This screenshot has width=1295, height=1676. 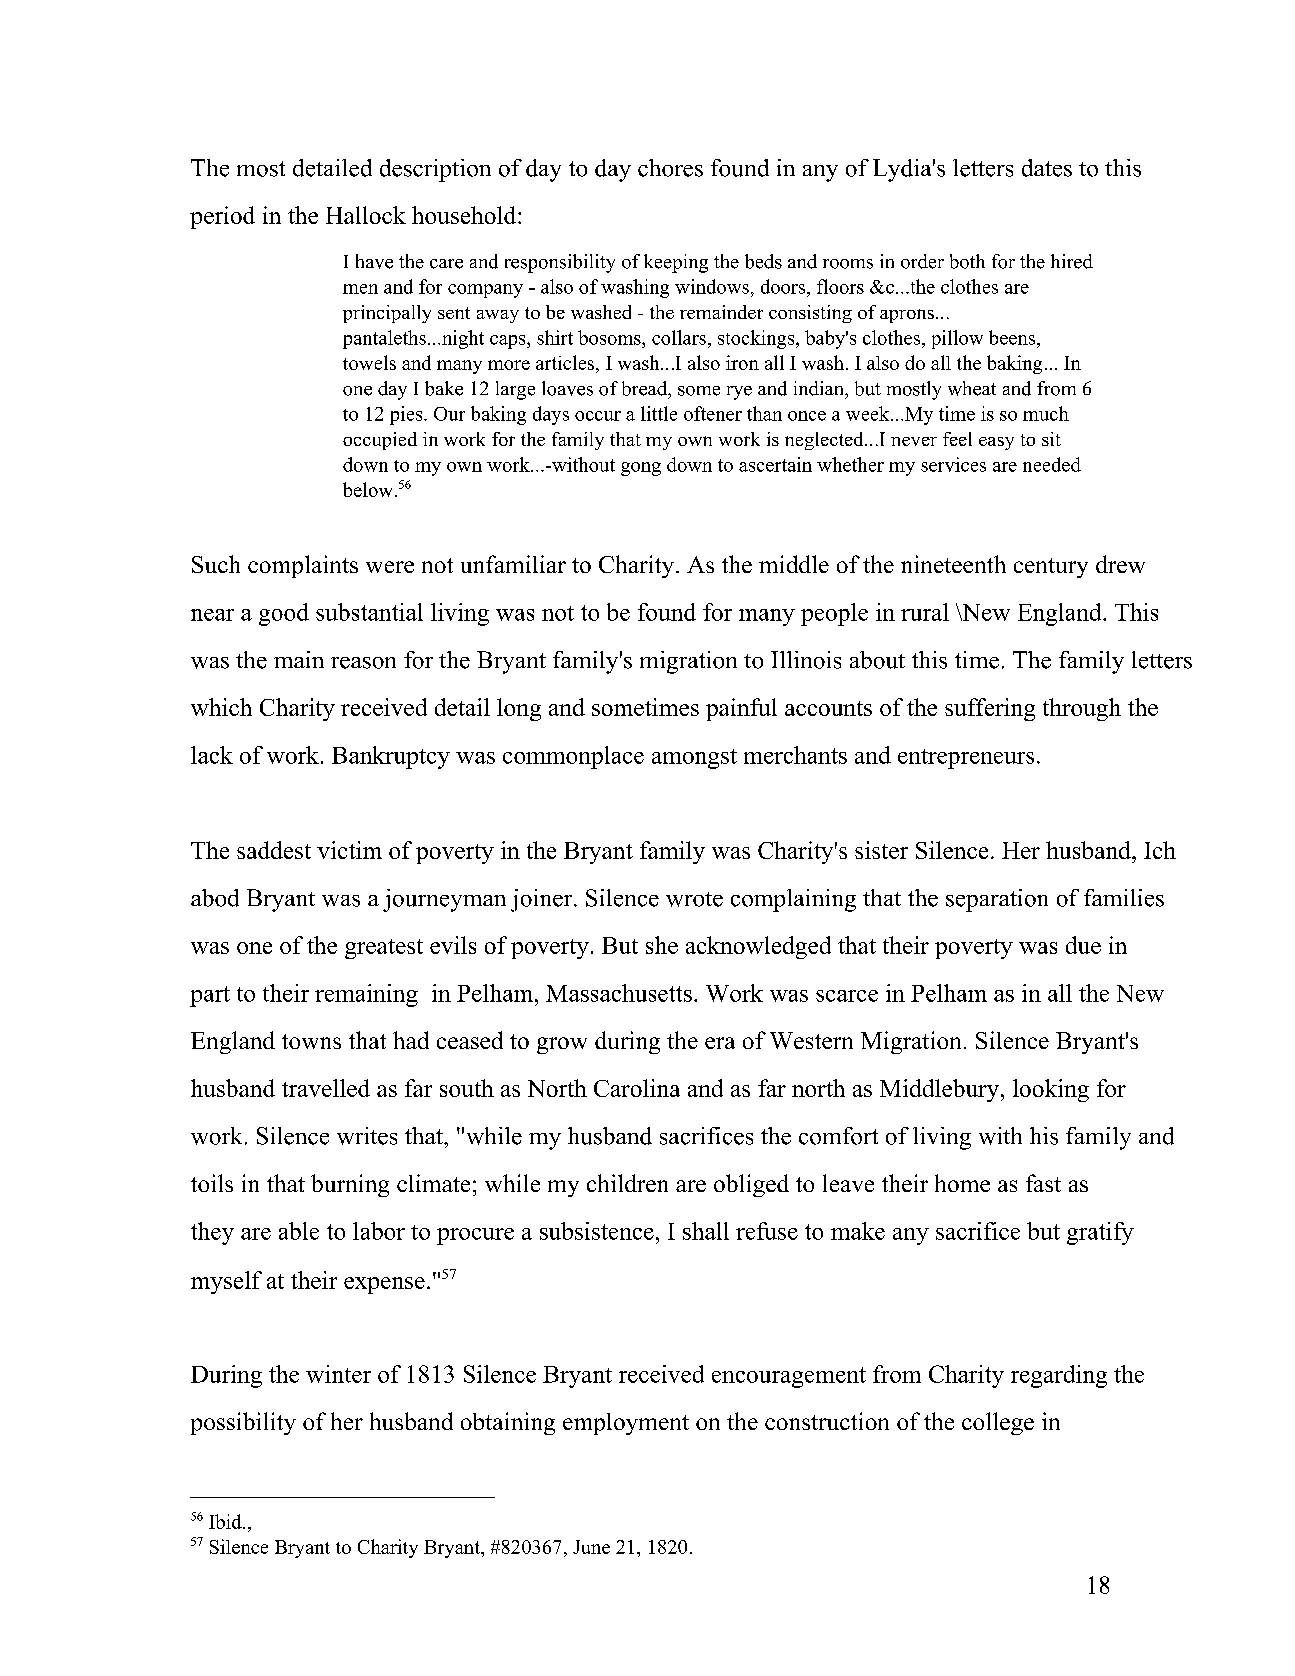 What do you see at coordinates (998, 1423) in the screenshot?
I see `college` at bounding box center [998, 1423].
